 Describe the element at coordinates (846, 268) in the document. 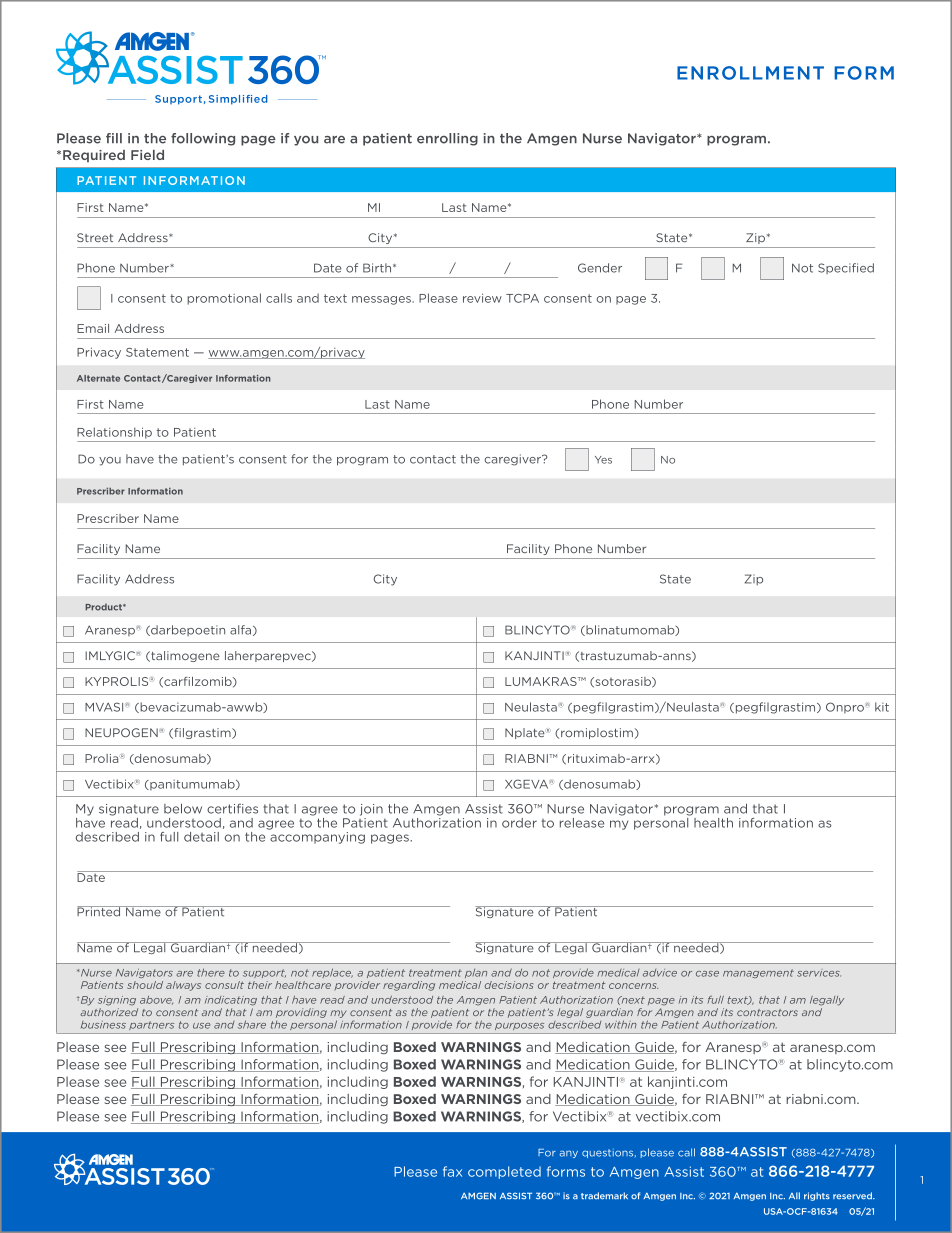

I see `Specified` at that location.
